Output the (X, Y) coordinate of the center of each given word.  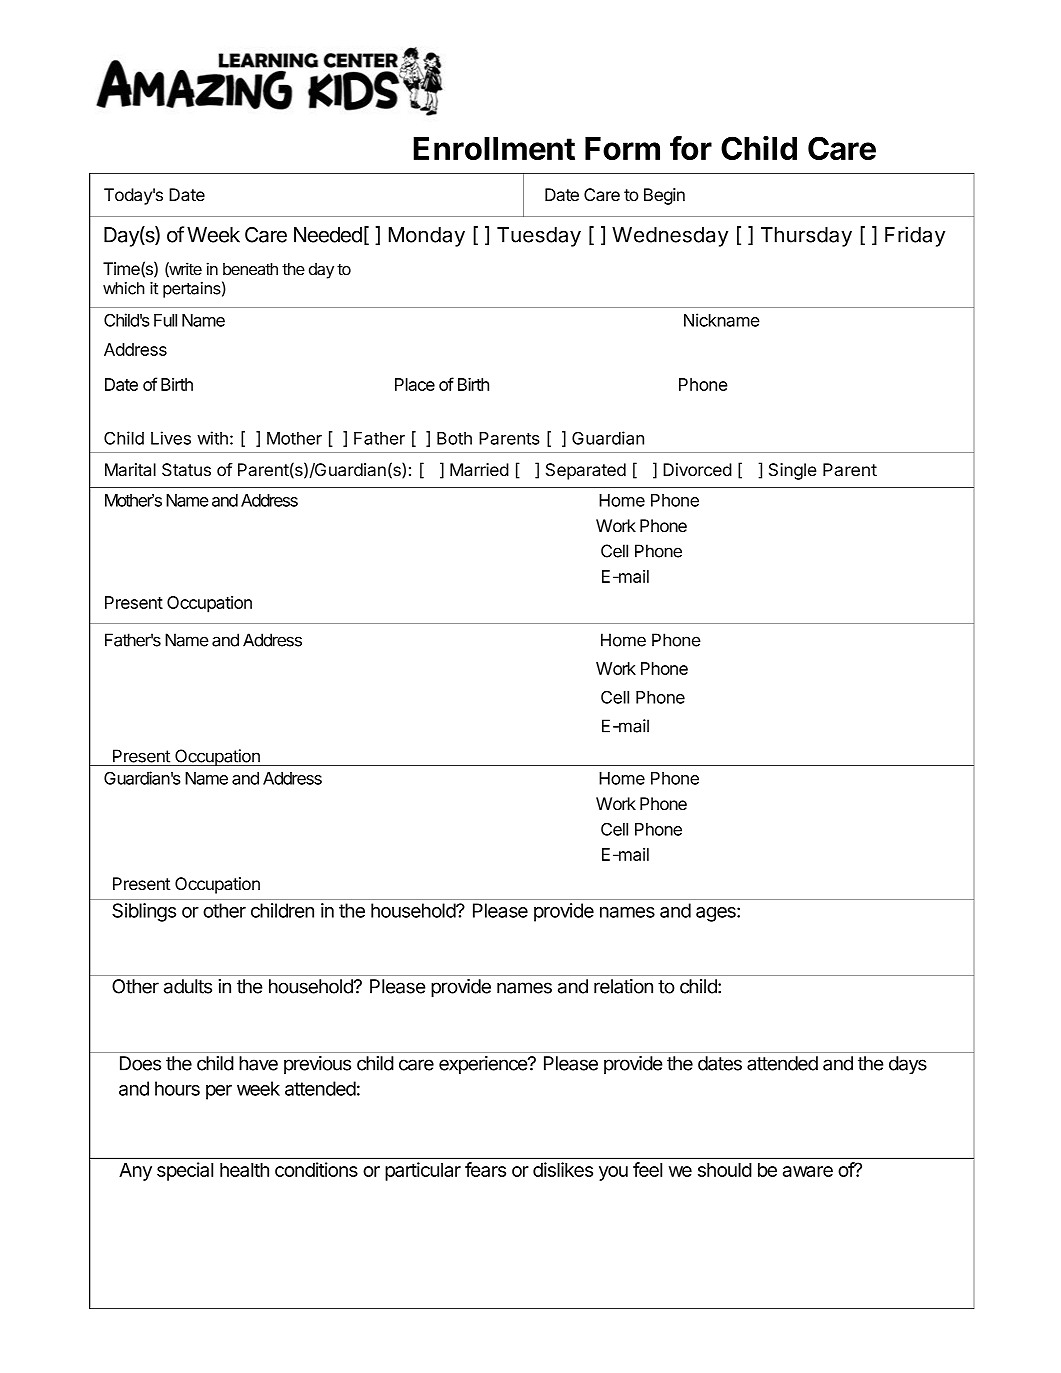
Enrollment (494, 148)
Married (479, 470)
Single (792, 471)
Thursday (806, 237)
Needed (328, 235)
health (244, 1170)
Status (186, 470)
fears (485, 1169)
